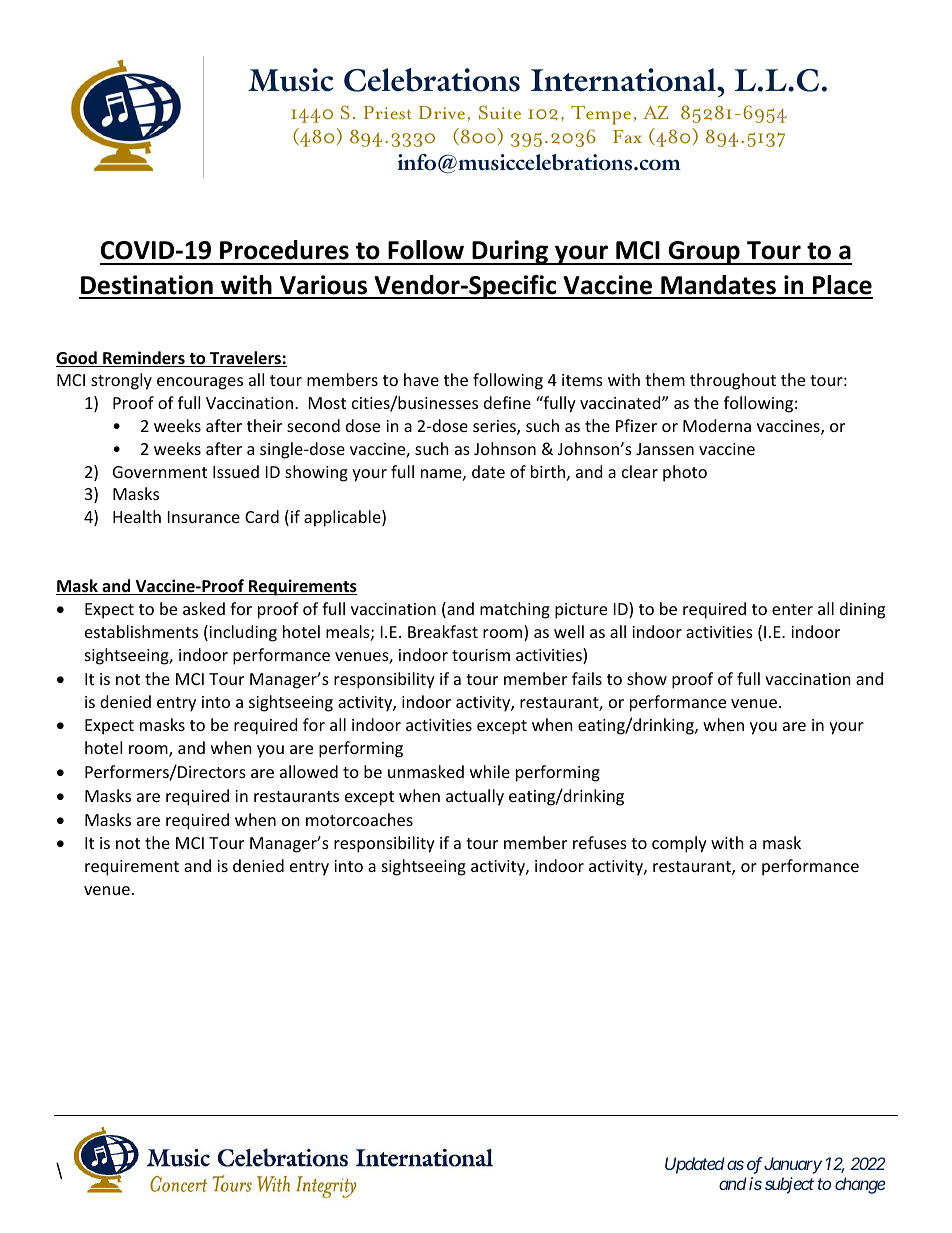 The width and height of the screenshot is (952, 1233). Describe the element at coordinates (792, 609) in the screenshot. I see `enter` at that location.
